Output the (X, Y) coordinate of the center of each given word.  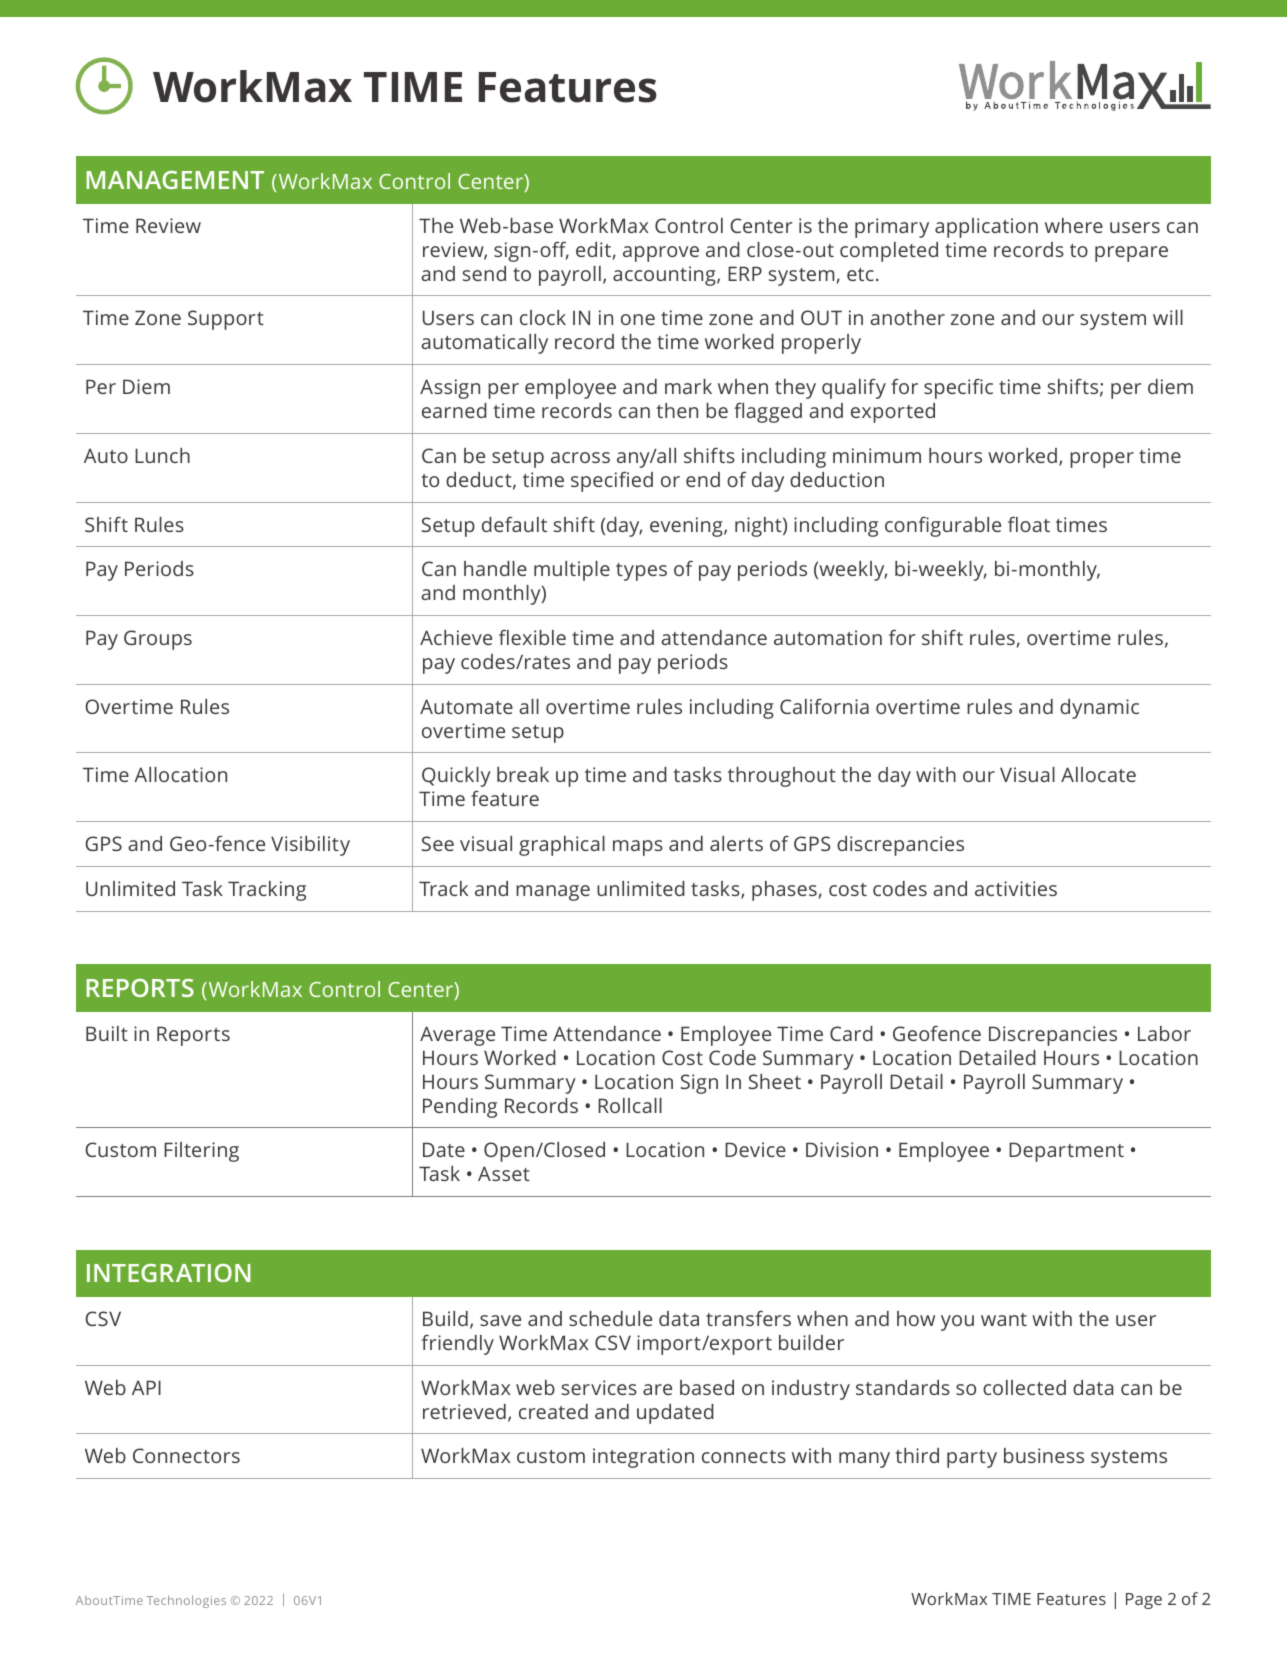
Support (226, 320)
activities (1016, 888)
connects (744, 1456)
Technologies (186, 1601)
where (1074, 225)
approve (661, 254)
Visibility (310, 846)
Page (1144, 1601)
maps (638, 848)
